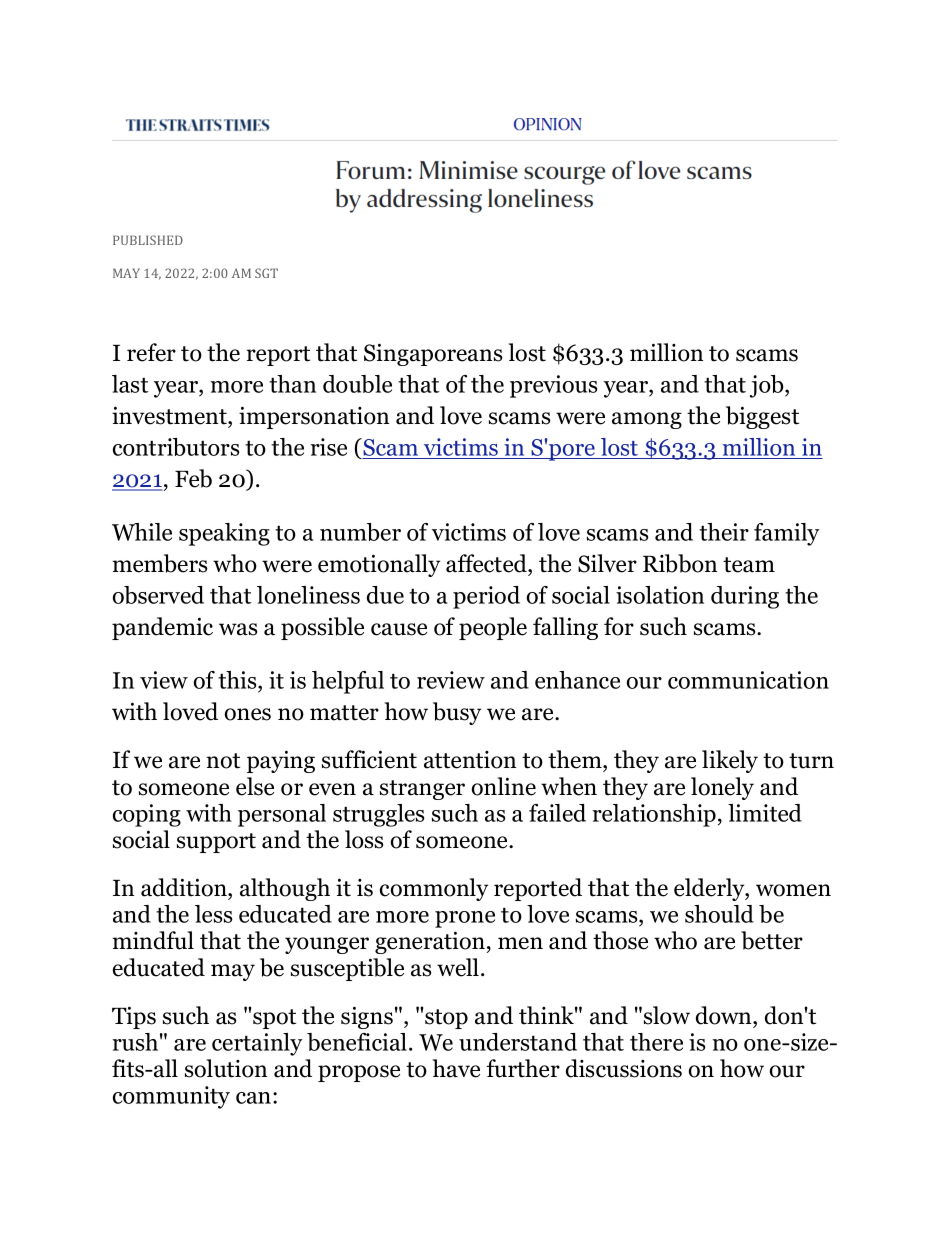 The image size is (952, 1233). Describe the element at coordinates (266, 273) in the page. I see `SGT` at that location.
